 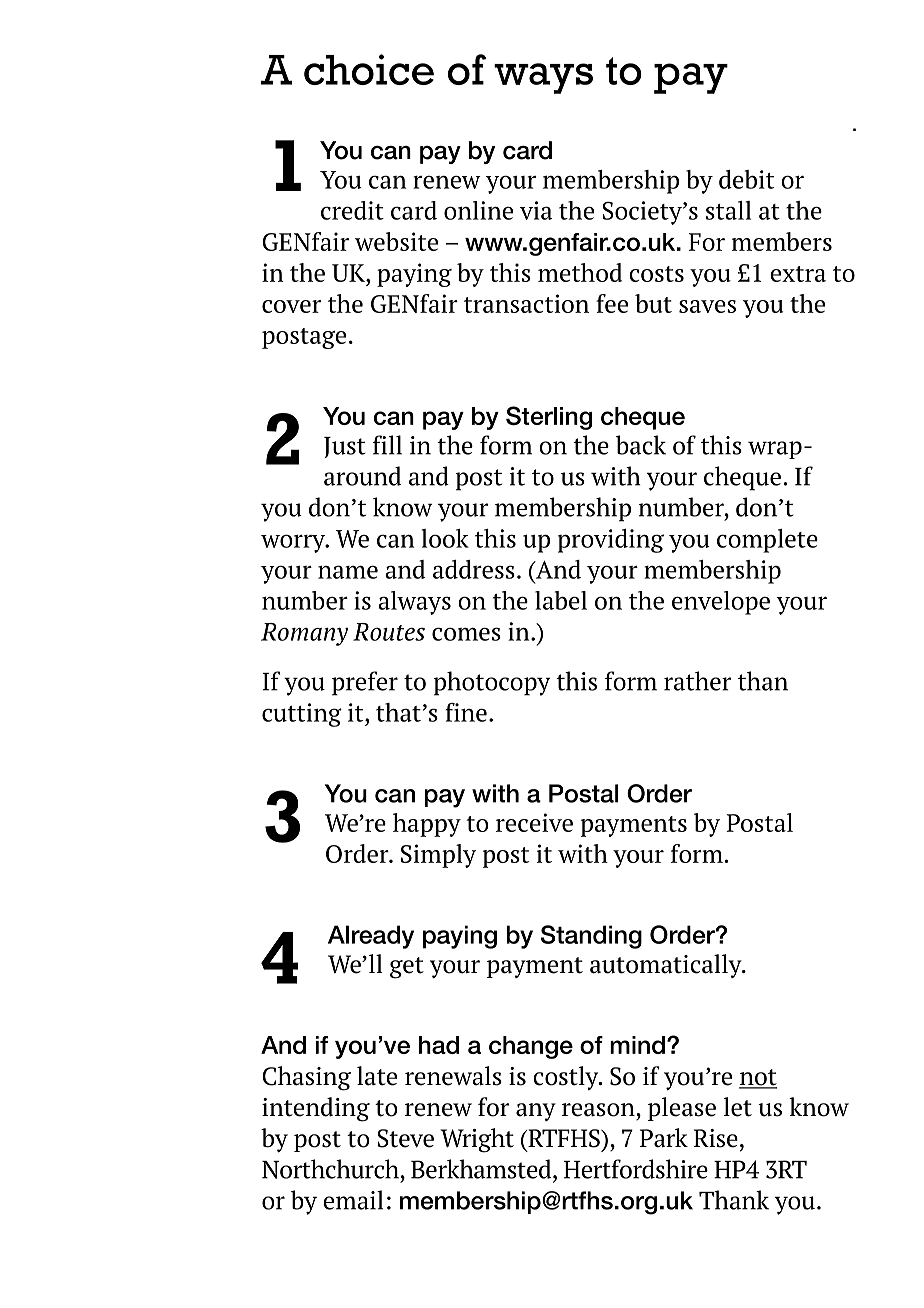 What do you see at coordinates (369, 69) in the screenshot?
I see `choice` at bounding box center [369, 69].
